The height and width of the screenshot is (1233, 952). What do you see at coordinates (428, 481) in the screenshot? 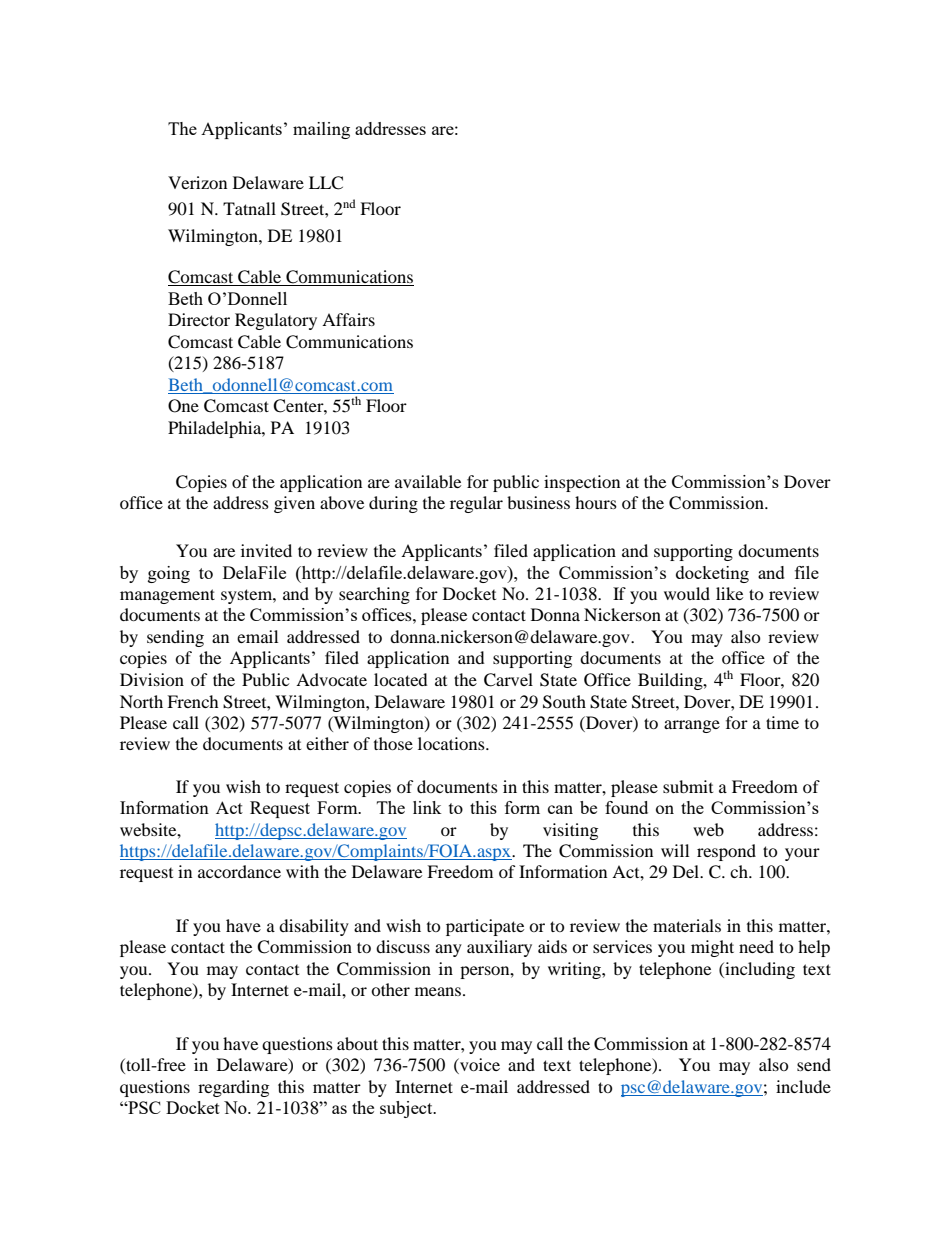
I see `available` at bounding box center [428, 481].
